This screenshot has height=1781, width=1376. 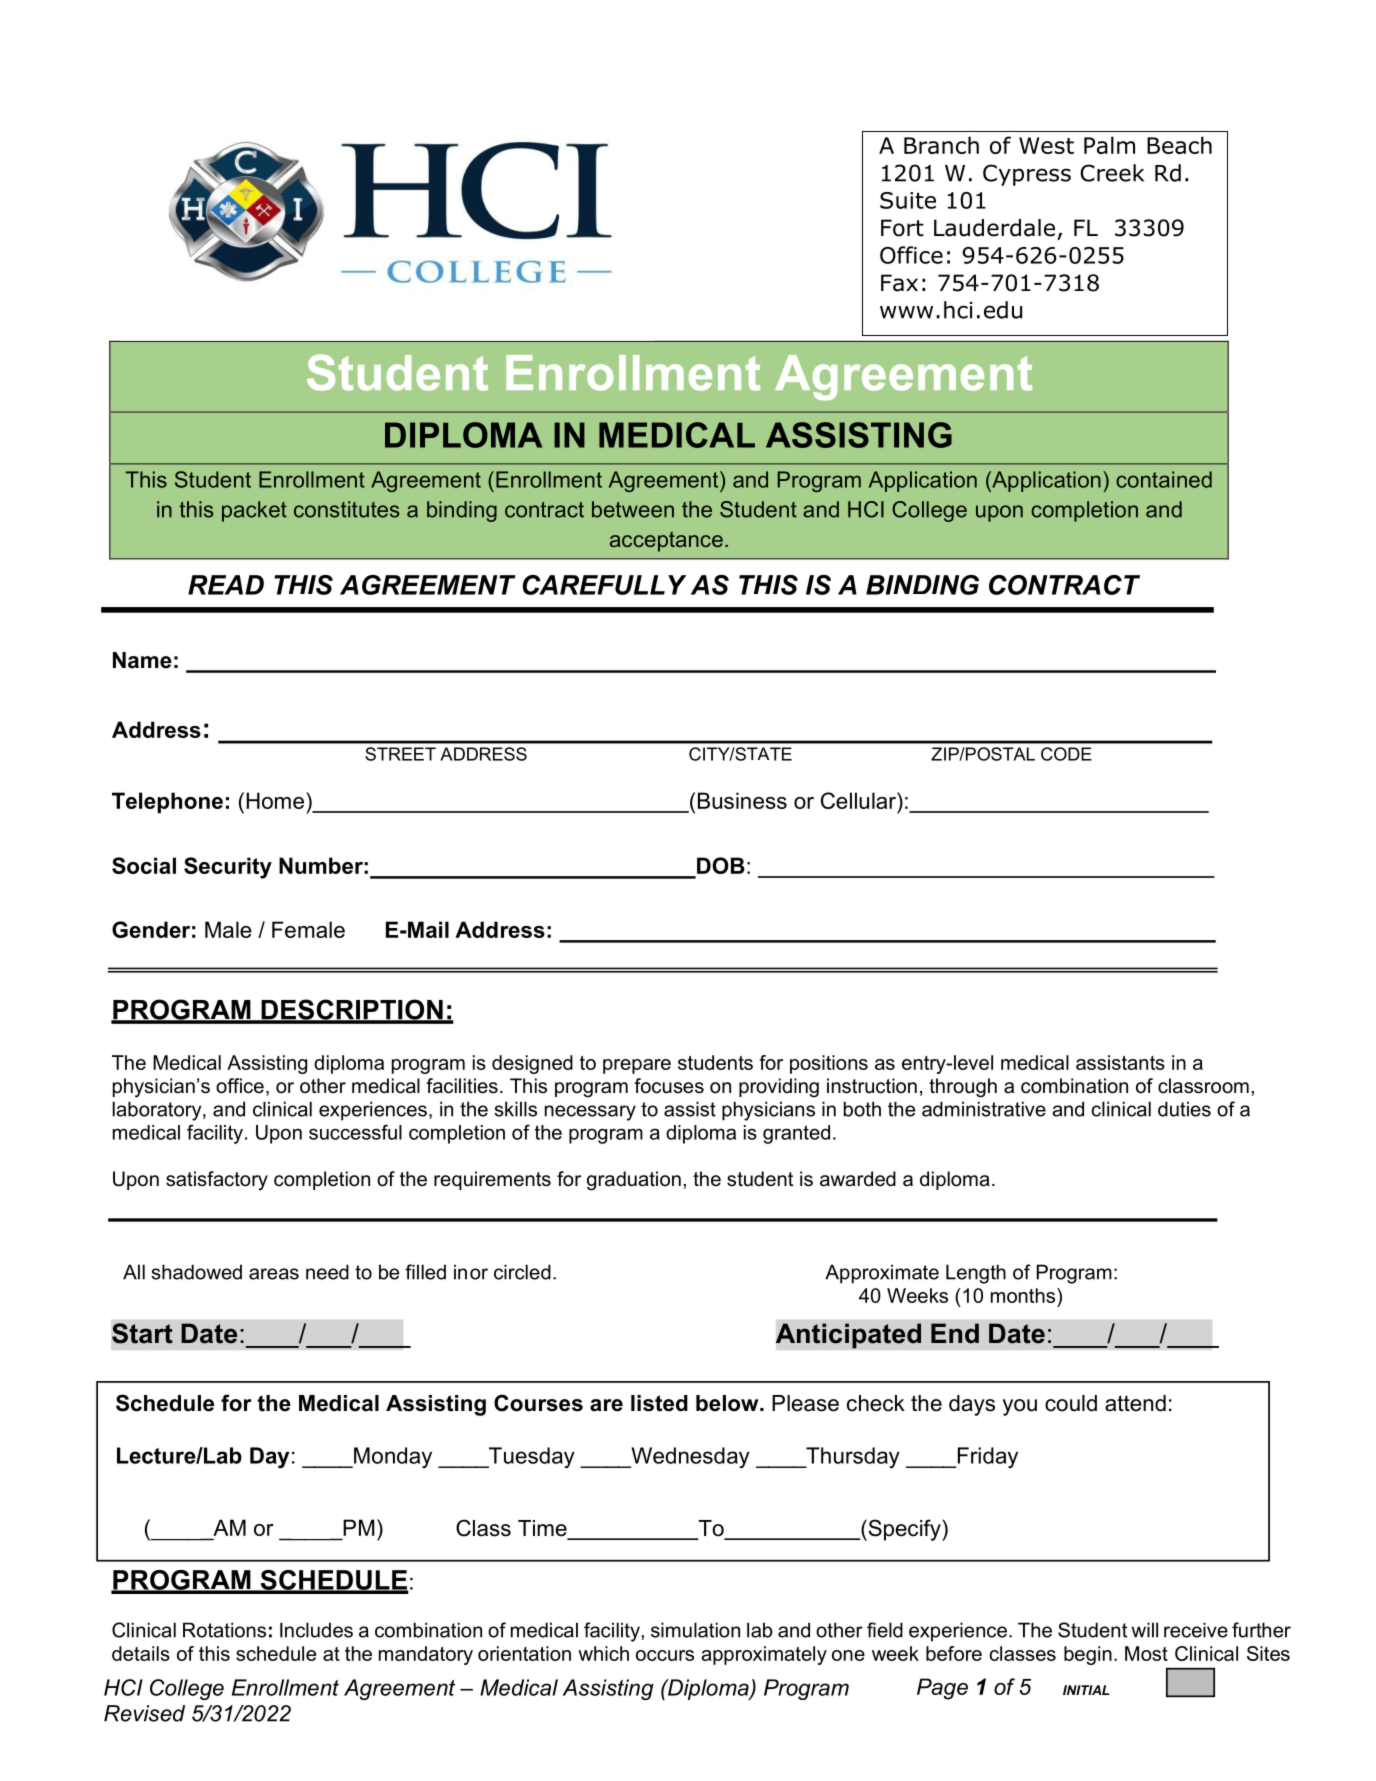 I want to click on Suite, so click(x=908, y=200).
